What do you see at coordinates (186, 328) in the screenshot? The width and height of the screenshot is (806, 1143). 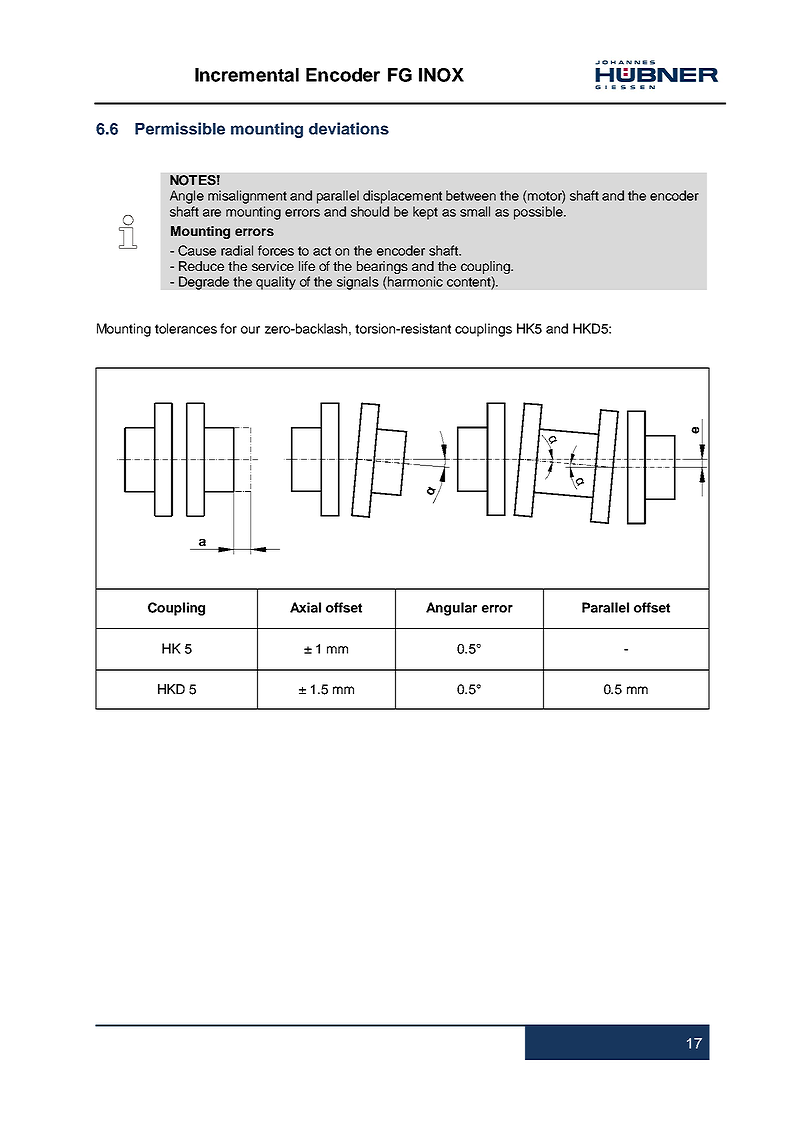 I see `tolerances` at bounding box center [186, 328].
